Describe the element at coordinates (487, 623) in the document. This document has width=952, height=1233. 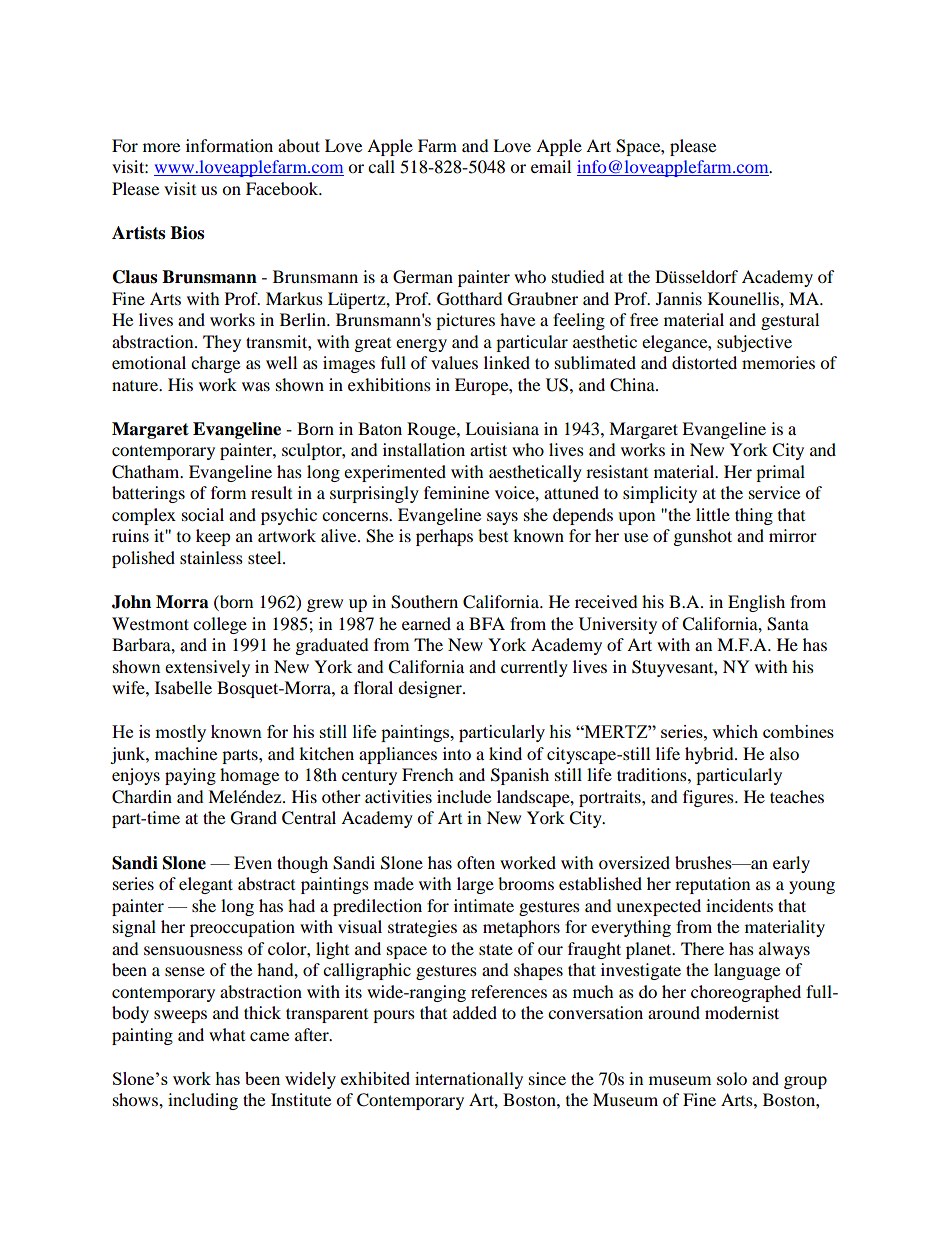
I see `BFA` at that location.
